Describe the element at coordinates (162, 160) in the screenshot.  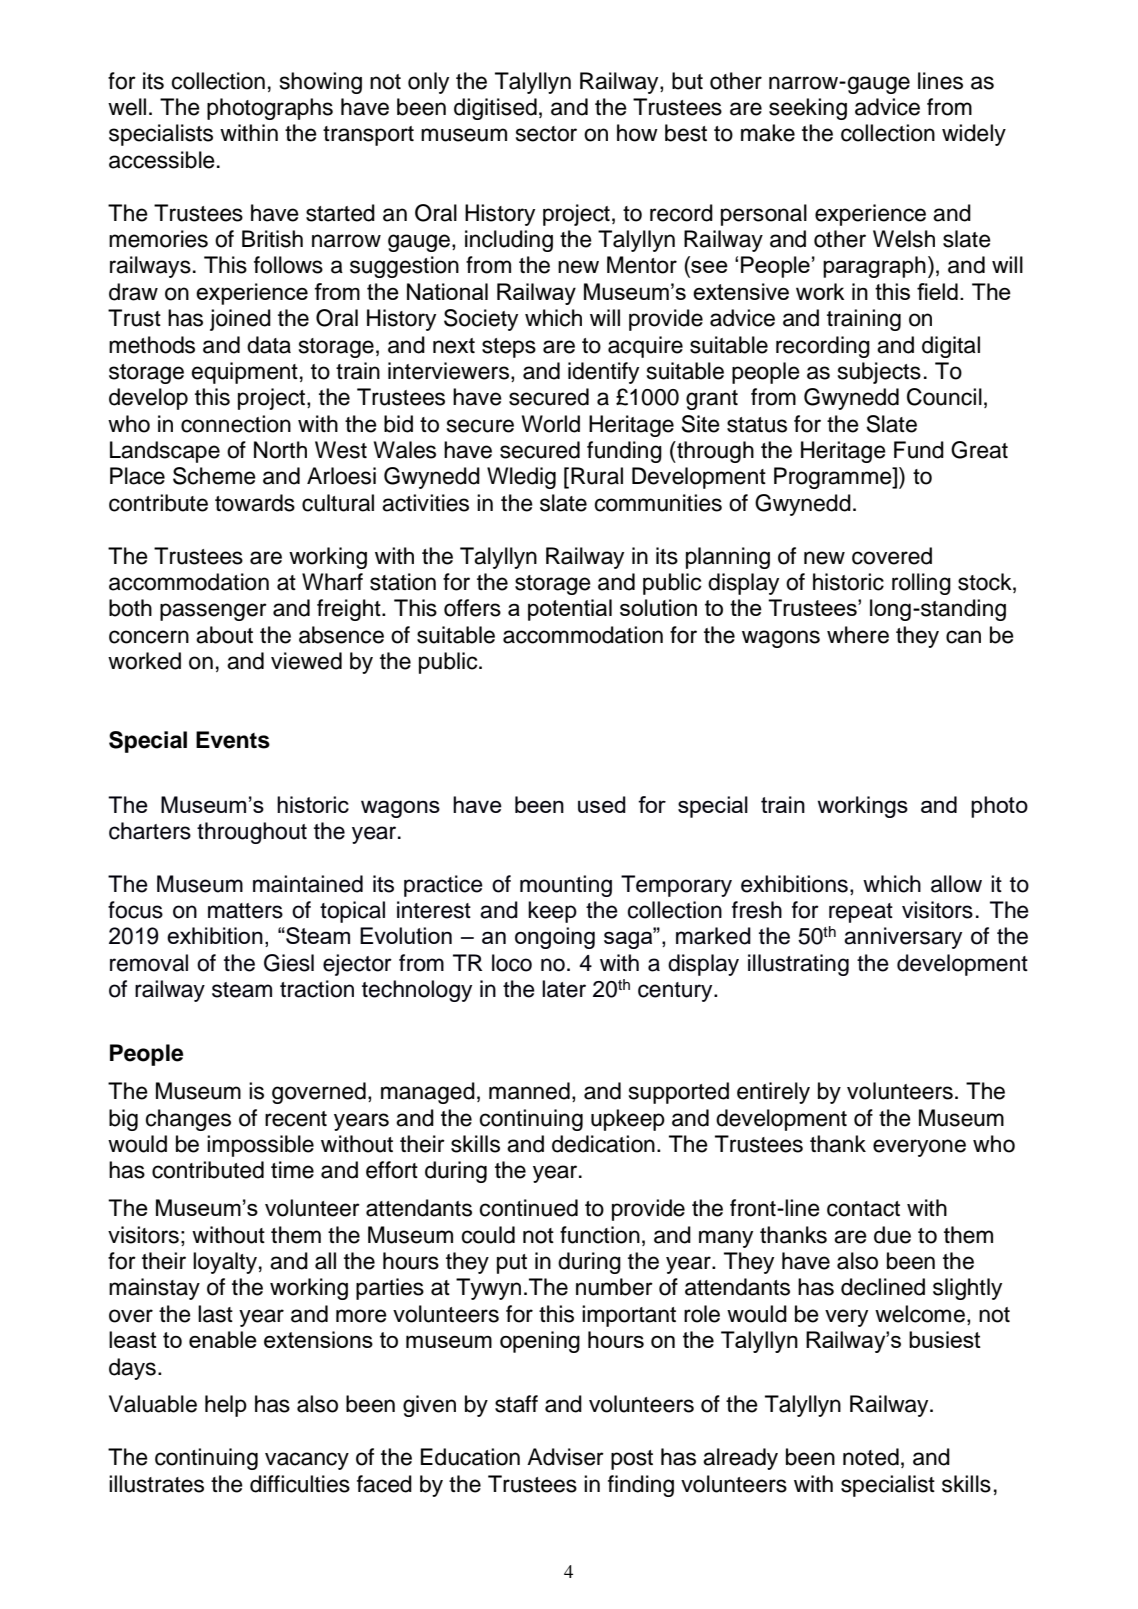
I see `accessible` at that location.
